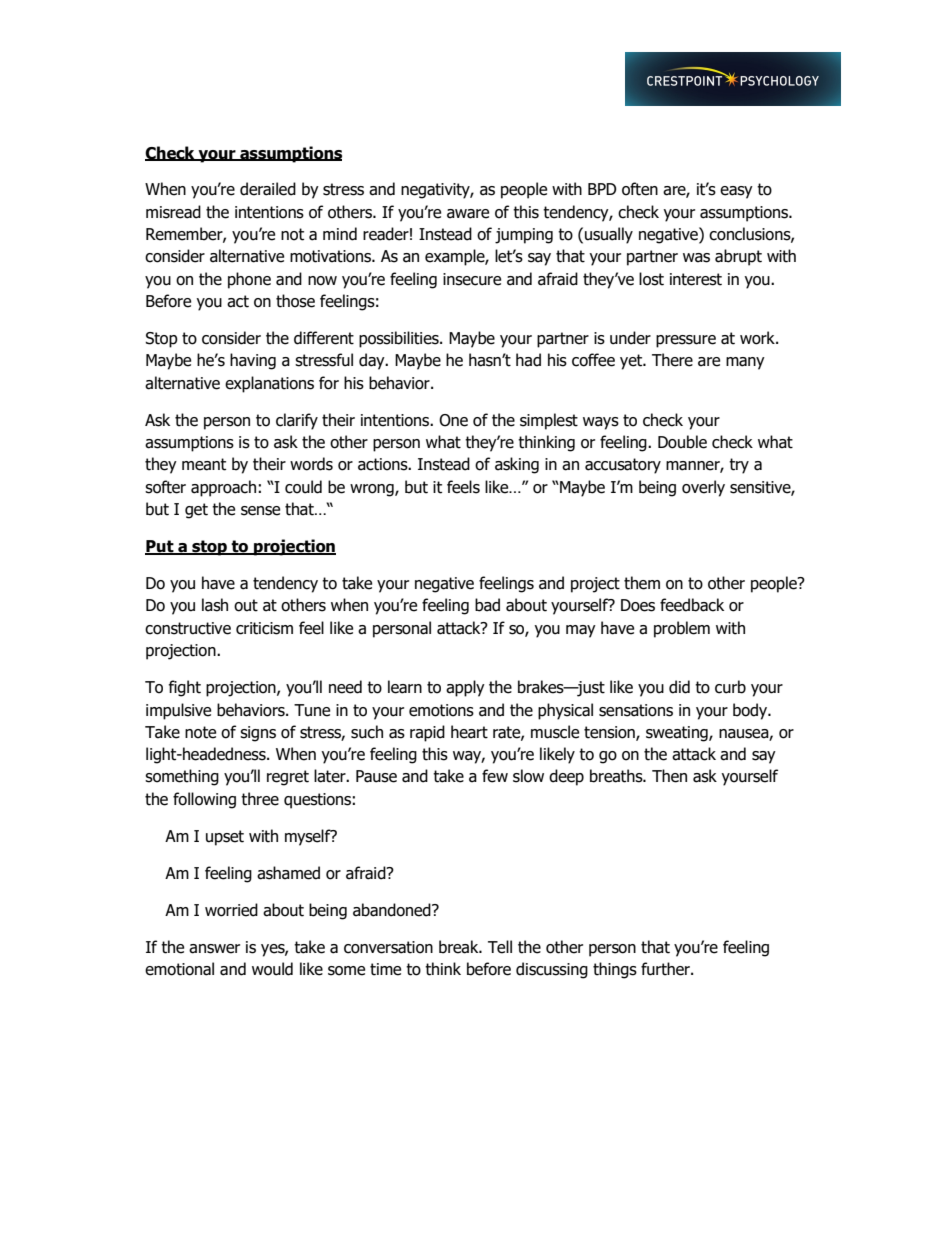 The width and height of the document is (952, 1233). Describe the element at coordinates (682, 442) in the document. I see `Double` at that location.
